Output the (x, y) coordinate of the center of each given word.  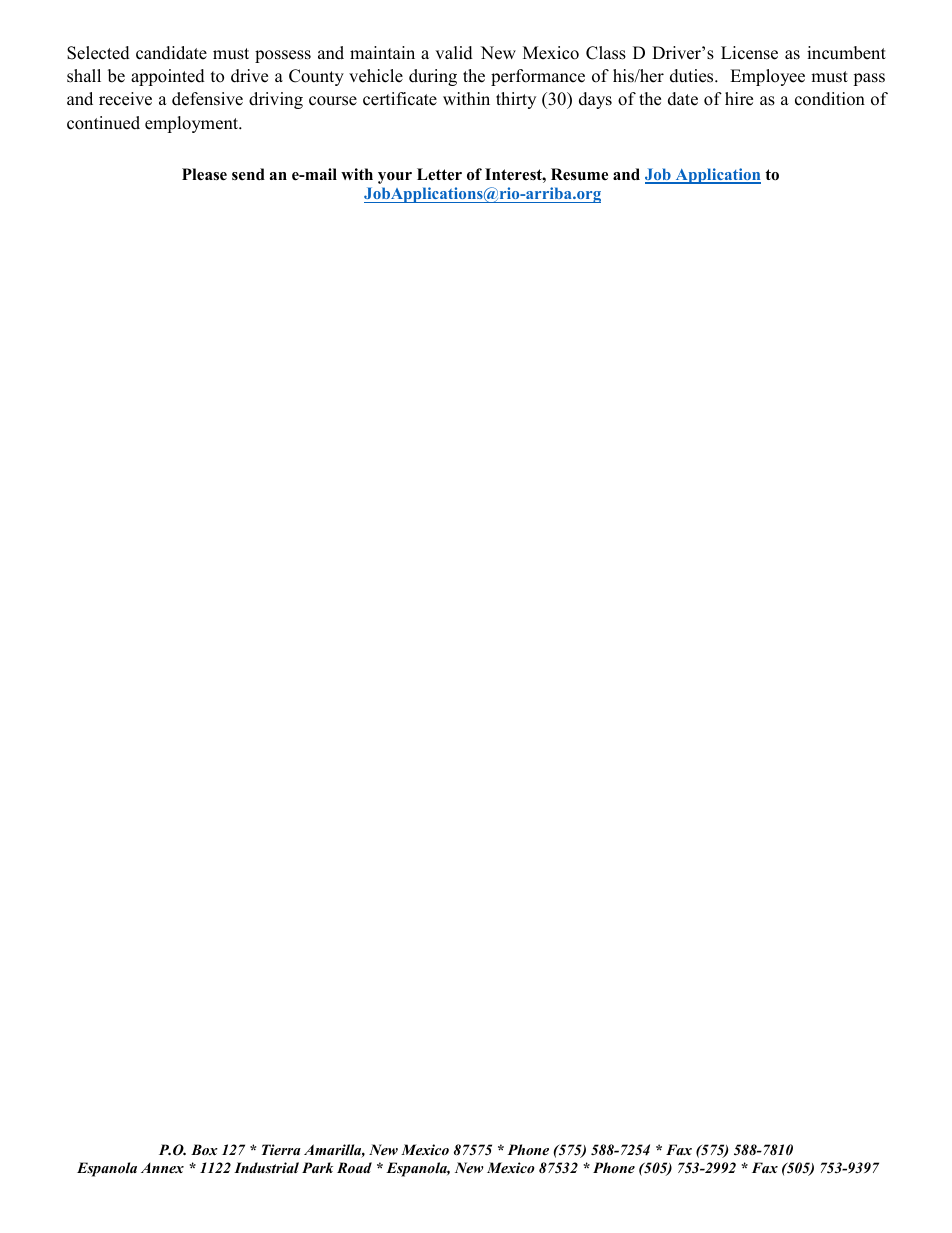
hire (739, 99)
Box (204, 1149)
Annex (162, 1168)
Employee (767, 77)
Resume (579, 174)
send (248, 174)
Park (317, 1167)
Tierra (281, 1149)
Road (354, 1167)
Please (204, 174)
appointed (168, 77)
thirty (516, 100)
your (395, 178)
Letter (439, 174)
